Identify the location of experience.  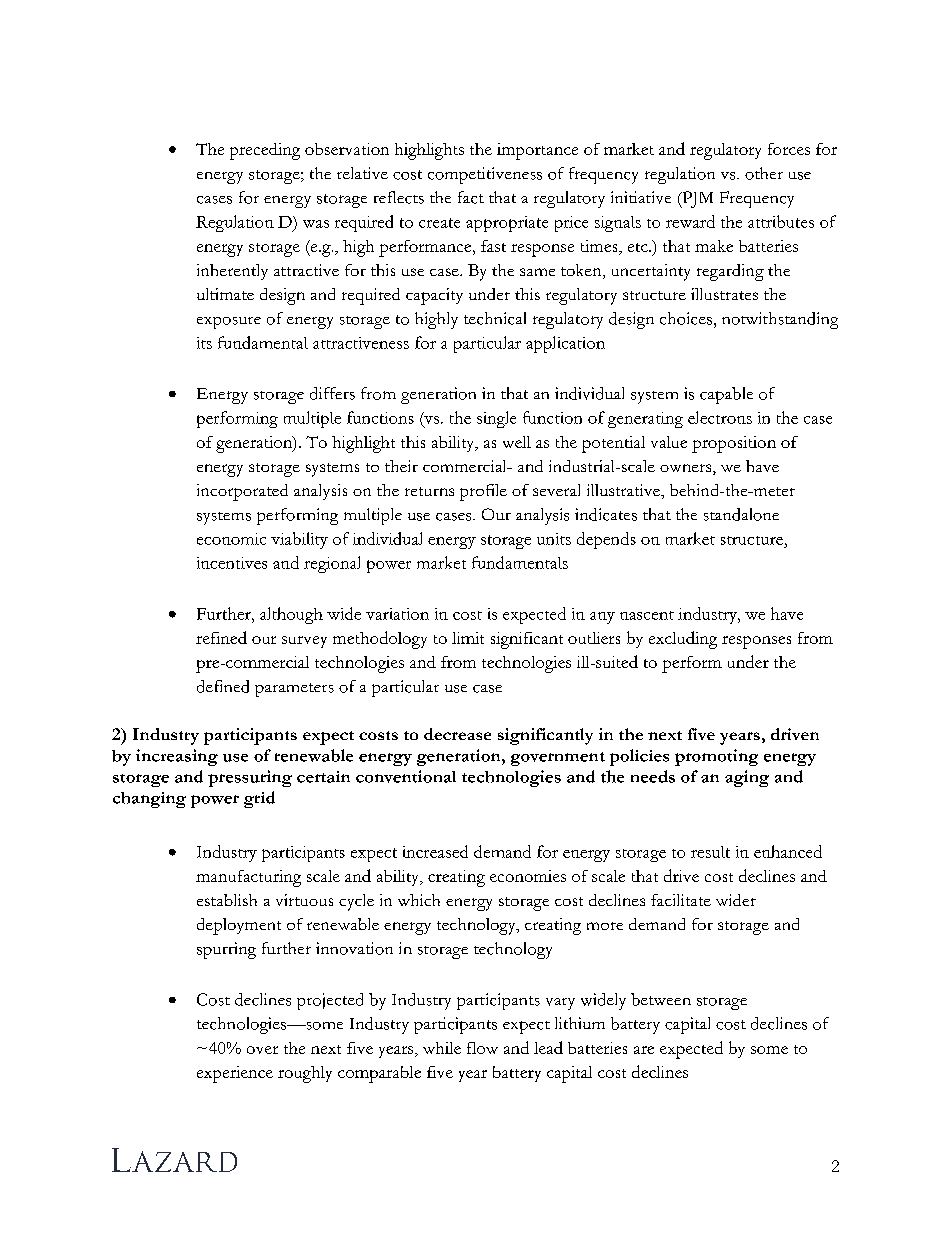
(235, 1074).
